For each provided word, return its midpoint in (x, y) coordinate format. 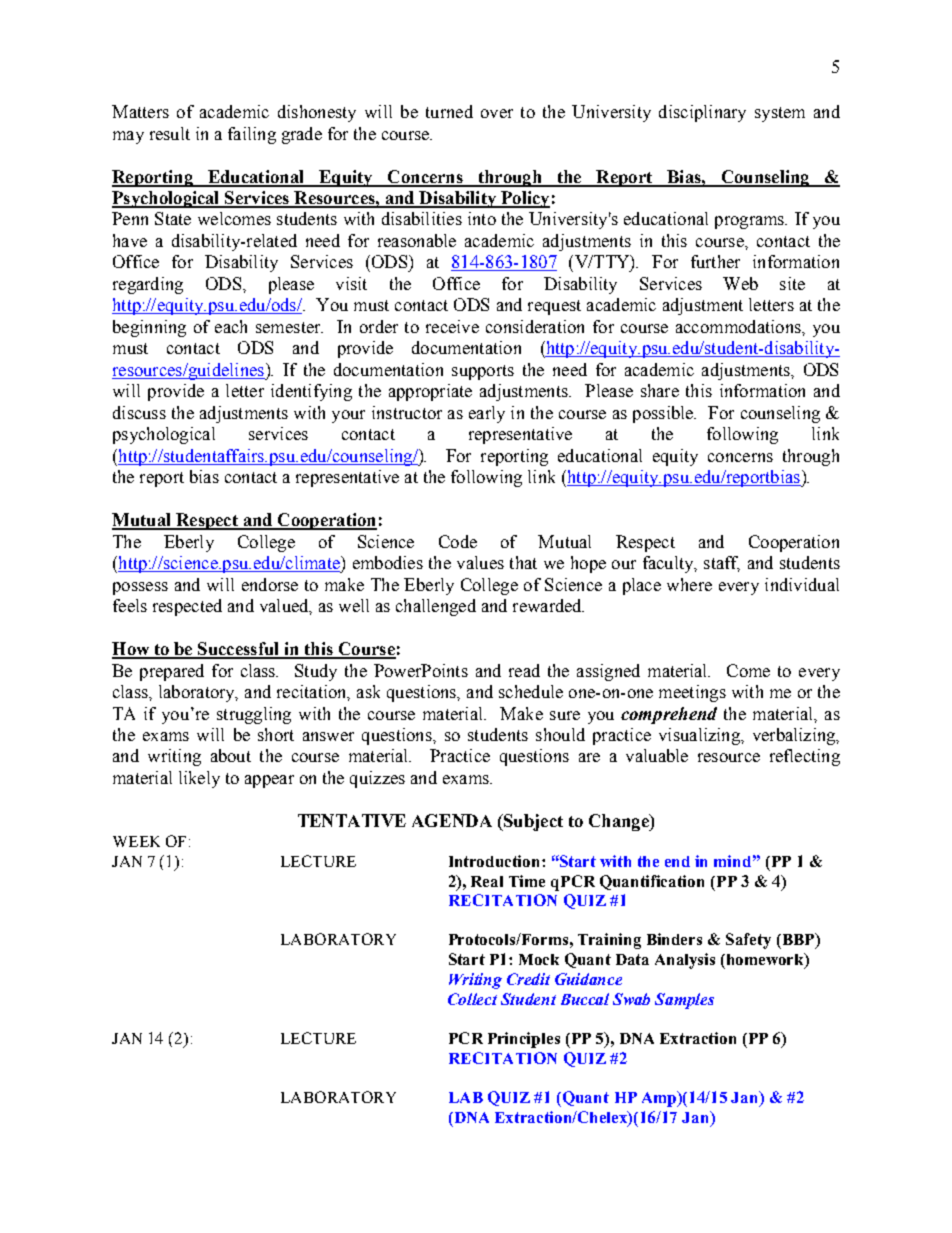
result (170, 133)
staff (722, 564)
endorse (270, 584)
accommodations (739, 326)
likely (199, 779)
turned (449, 111)
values (480, 562)
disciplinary (702, 113)
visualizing (700, 736)
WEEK (136, 841)
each (231, 326)
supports (483, 372)
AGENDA (452, 820)
